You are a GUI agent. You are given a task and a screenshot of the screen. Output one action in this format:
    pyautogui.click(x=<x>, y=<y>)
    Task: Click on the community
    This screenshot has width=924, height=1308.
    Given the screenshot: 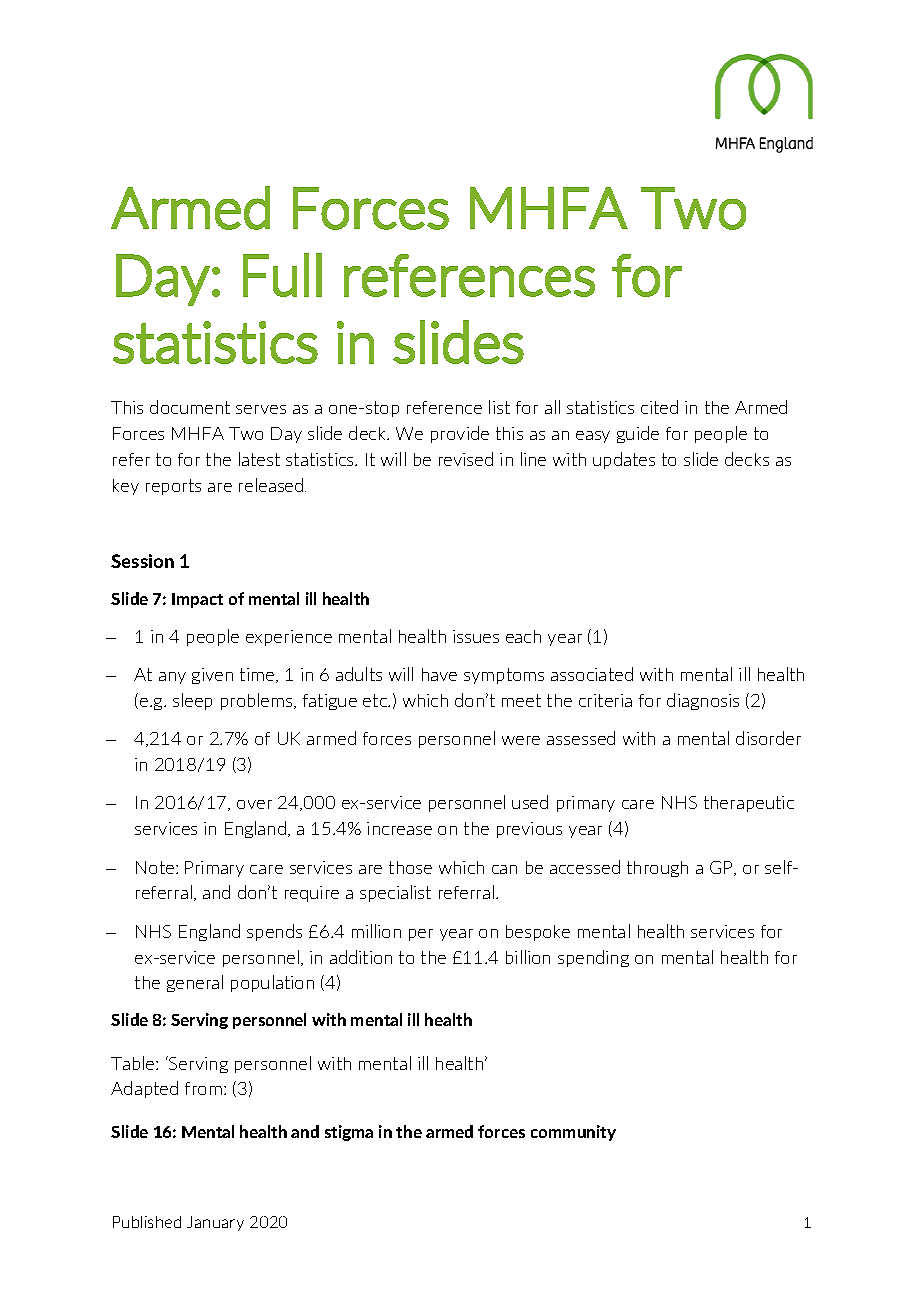 What is the action you would take?
    pyautogui.click(x=573, y=1133)
